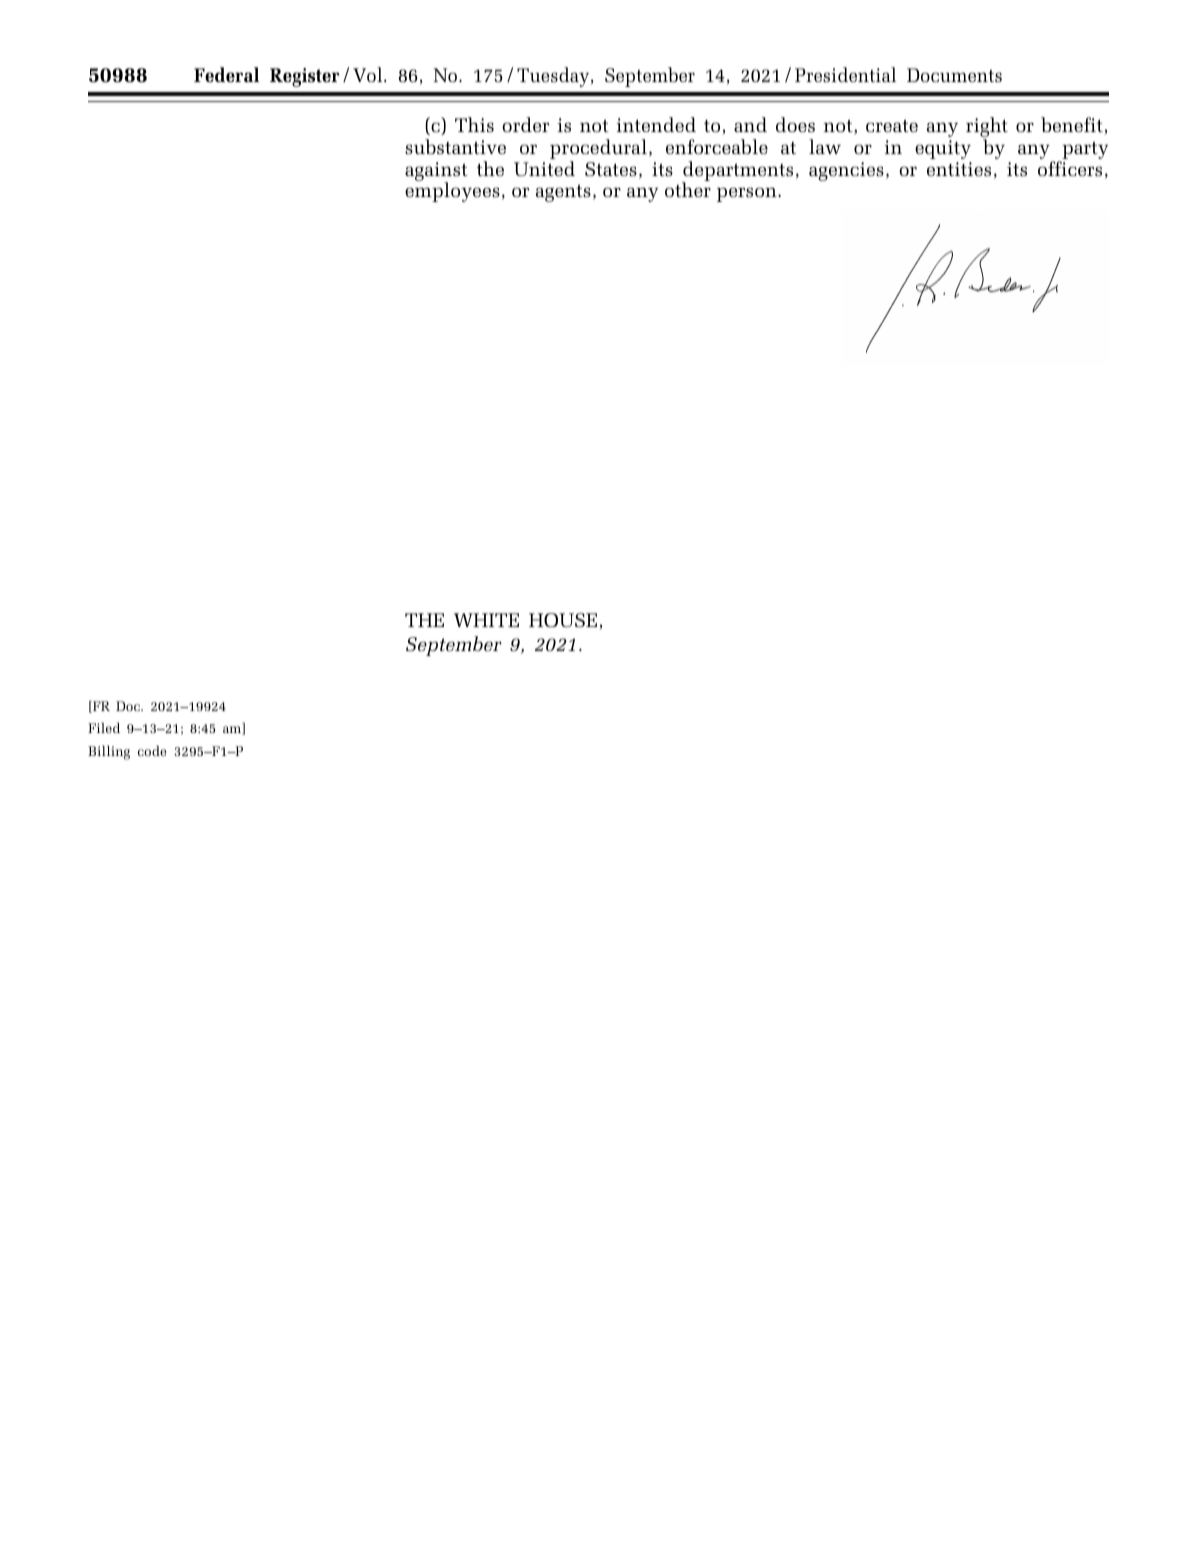 The image size is (1197, 1549). What do you see at coordinates (563, 193) in the image?
I see `agents` at bounding box center [563, 193].
